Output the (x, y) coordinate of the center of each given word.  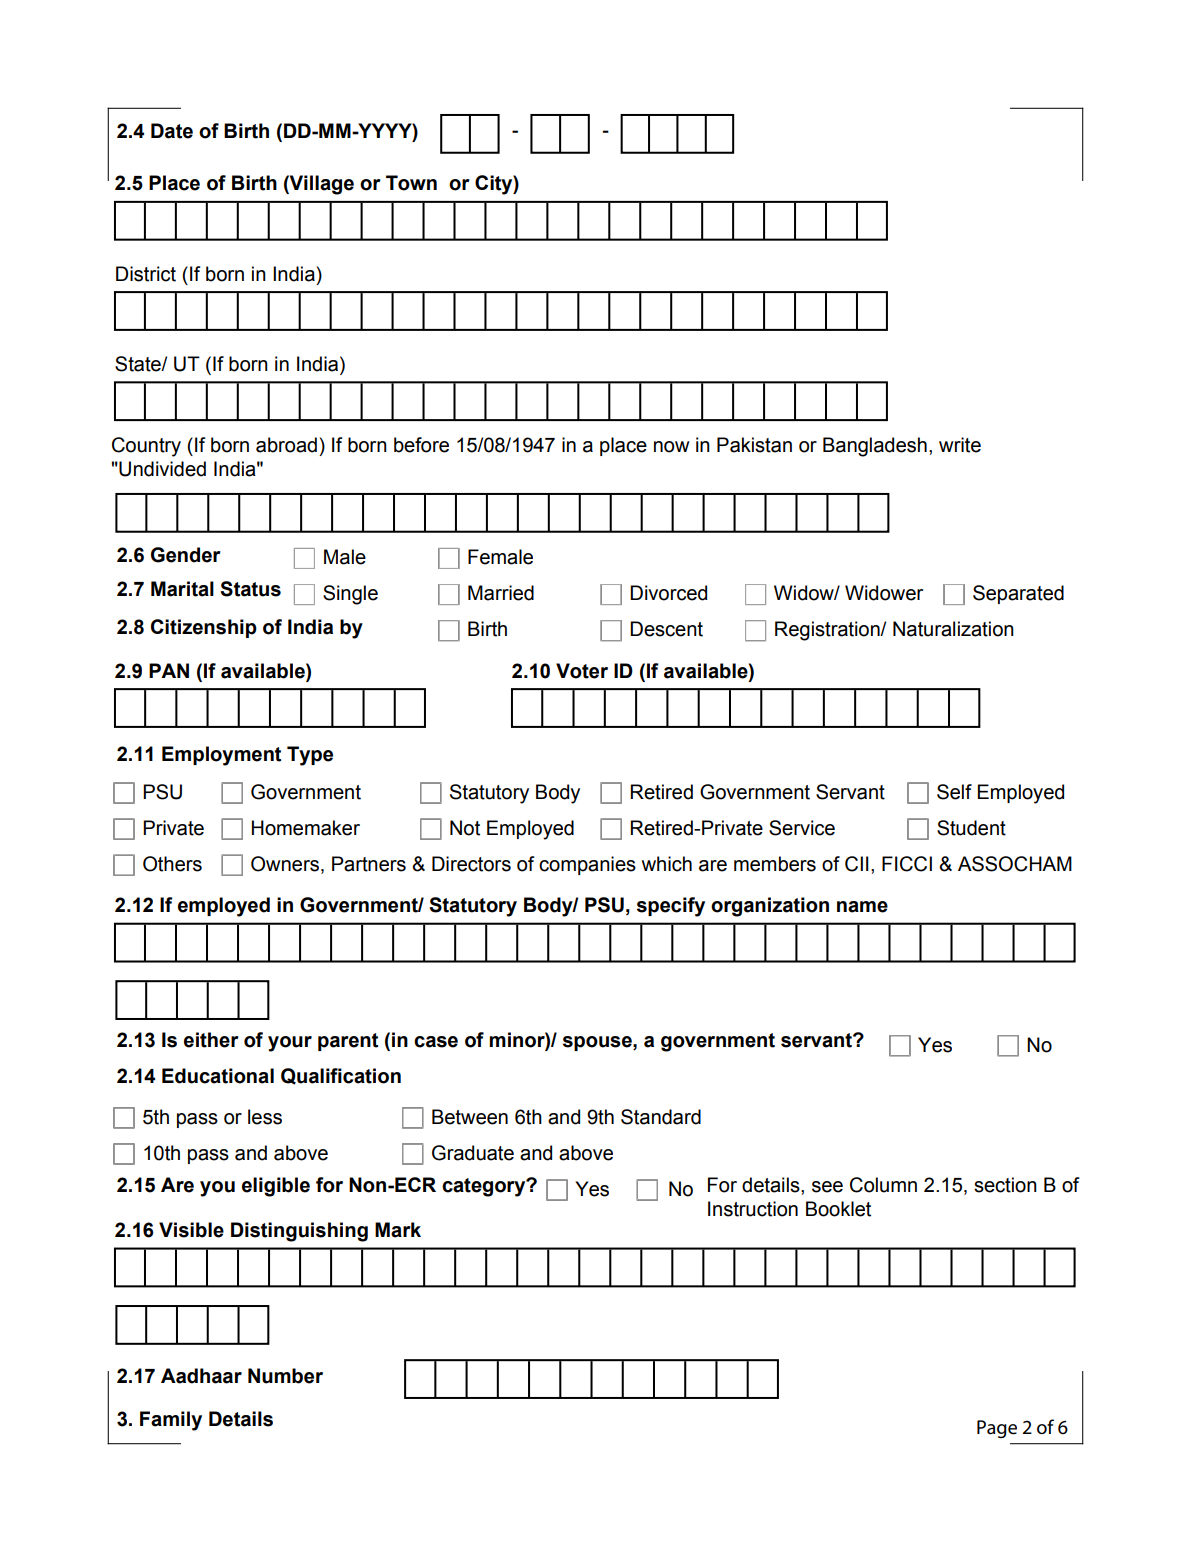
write (960, 445)
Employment (221, 756)
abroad (286, 445)
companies (587, 865)
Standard (661, 1117)
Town (411, 183)
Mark (398, 1230)
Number (285, 1376)
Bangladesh (875, 447)
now (672, 447)
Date (172, 131)
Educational (218, 1076)
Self (954, 792)
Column (883, 1185)
